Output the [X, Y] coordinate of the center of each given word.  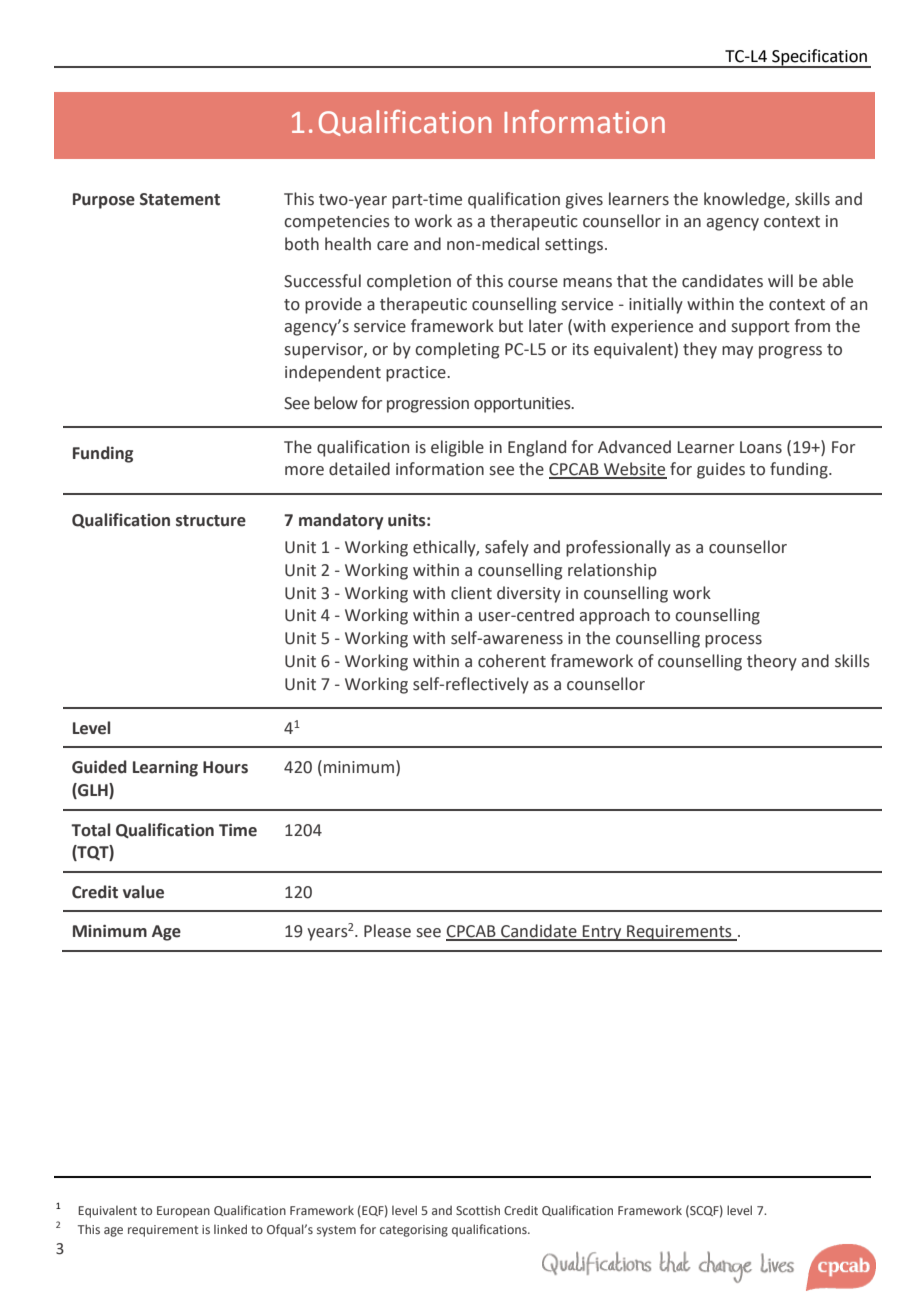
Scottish [478, 1210]
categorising [414, 1231]
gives [584, 201]
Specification [819, 58]
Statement [180, 199]
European [183, 1212]
